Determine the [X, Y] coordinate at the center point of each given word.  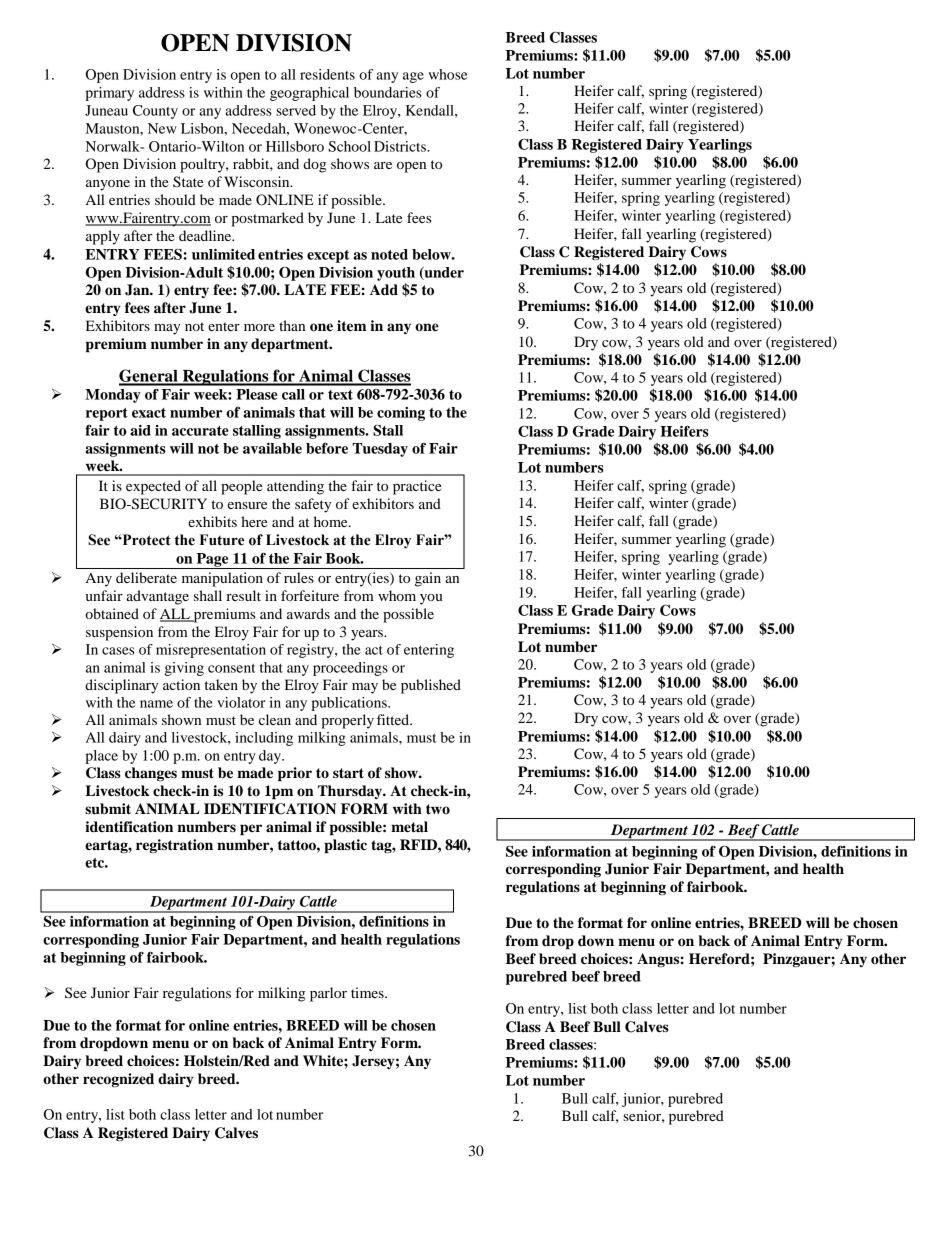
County [155, 112]
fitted [394, 719]
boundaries [388, 92]
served [296, 110]
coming [401, 414]
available [272, 448]
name [156, 704]
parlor [328, 994]
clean [275, 719]
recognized [118, 1080]
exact [149, 413]
